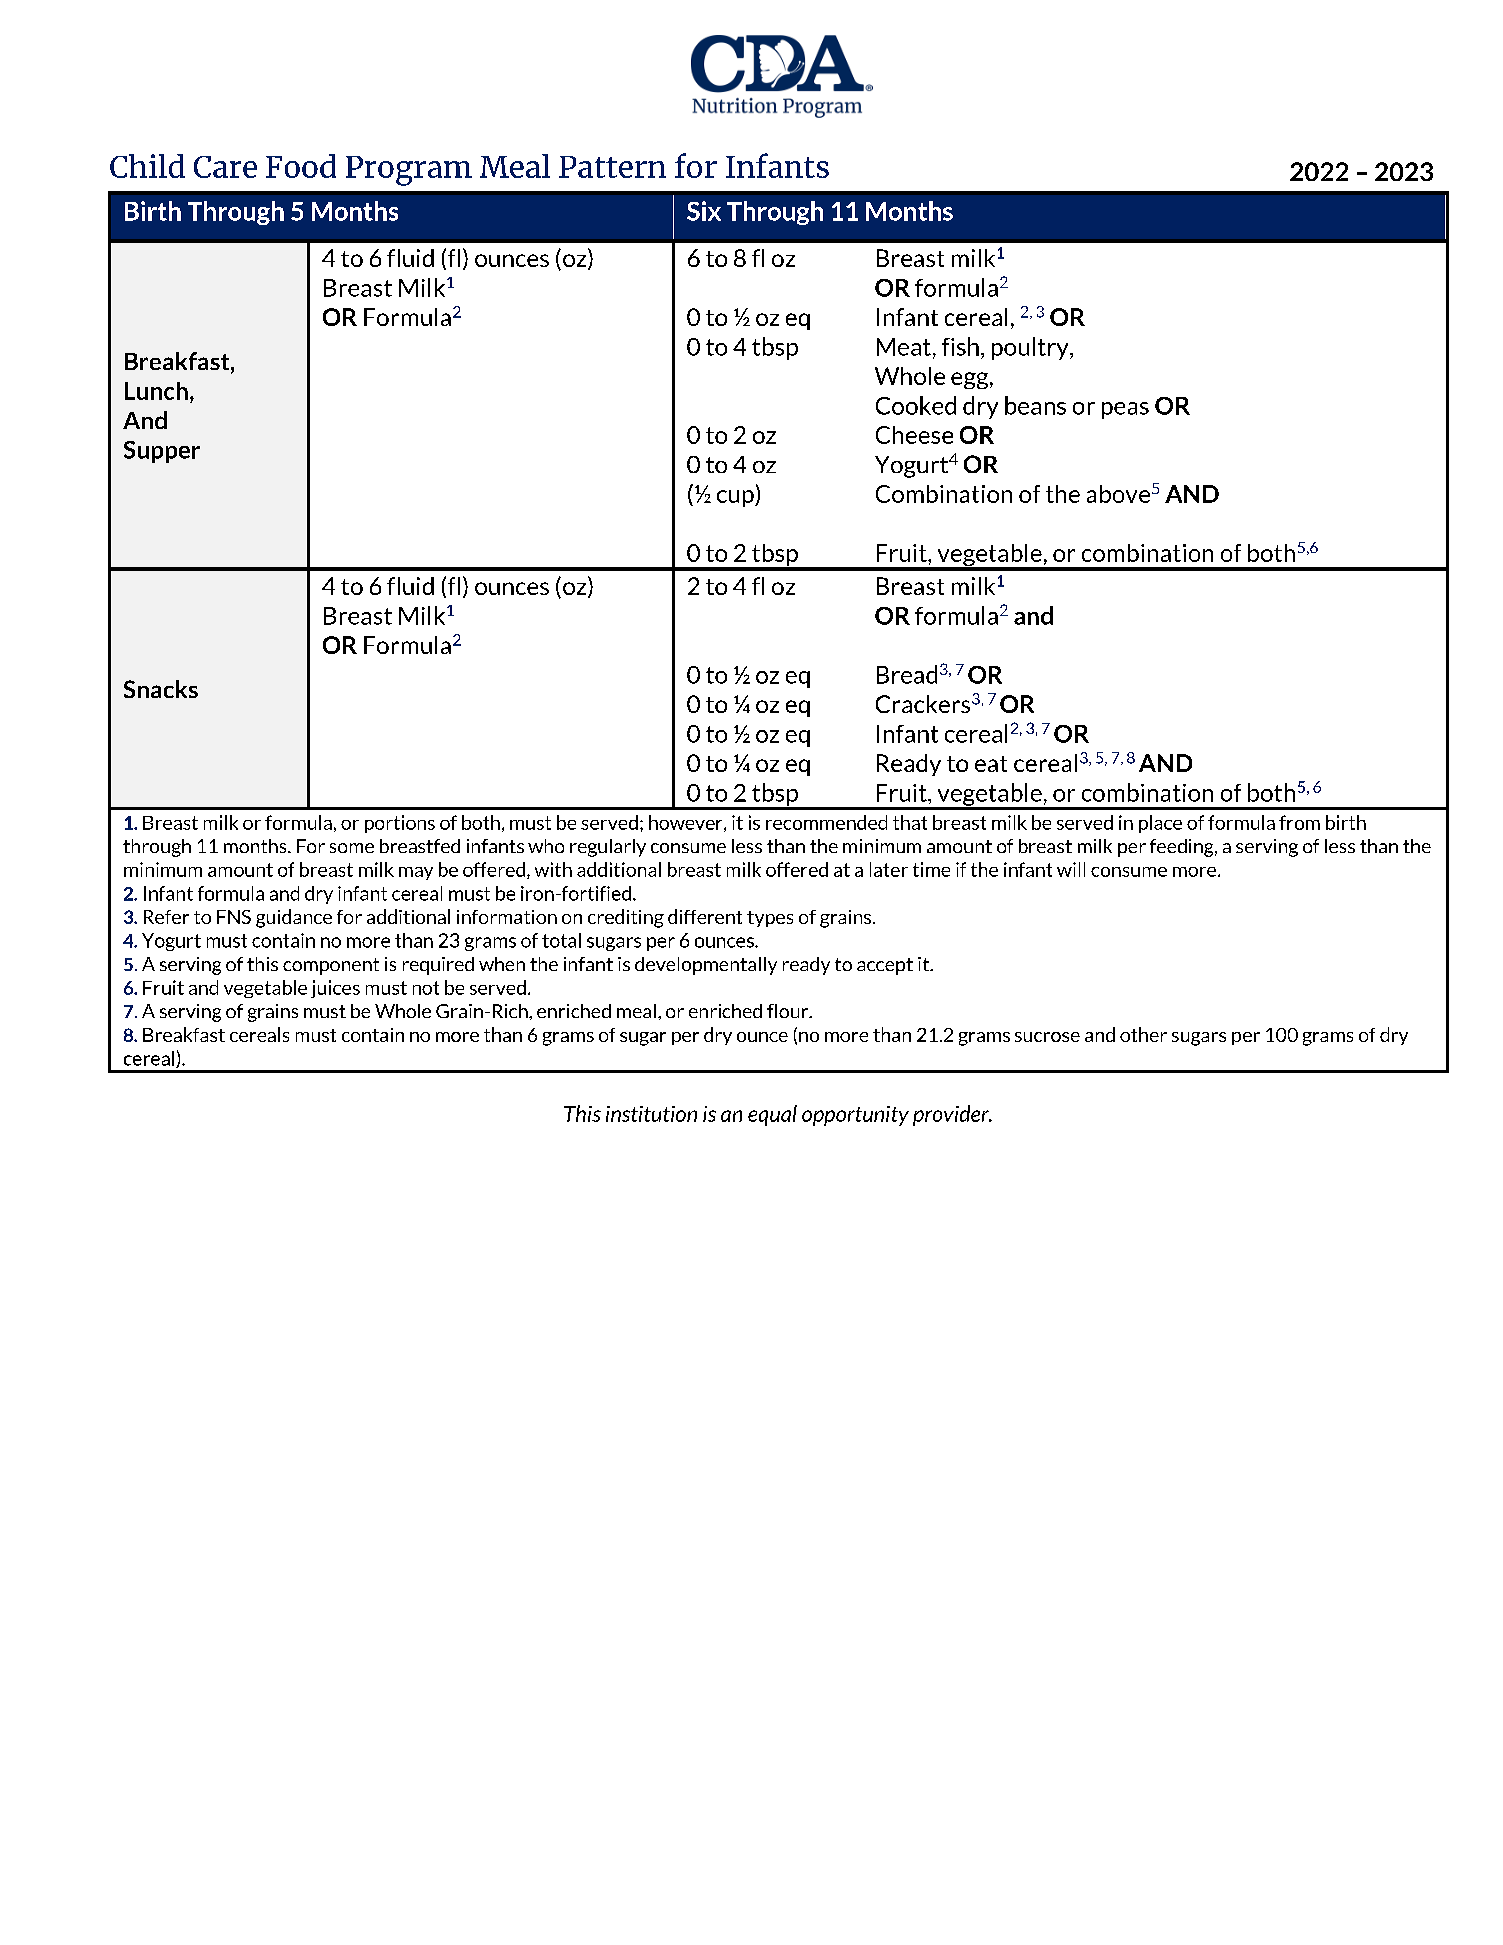 The width and height of the page is (1503, 1945). I want to click on Food, so click(301, 166).
